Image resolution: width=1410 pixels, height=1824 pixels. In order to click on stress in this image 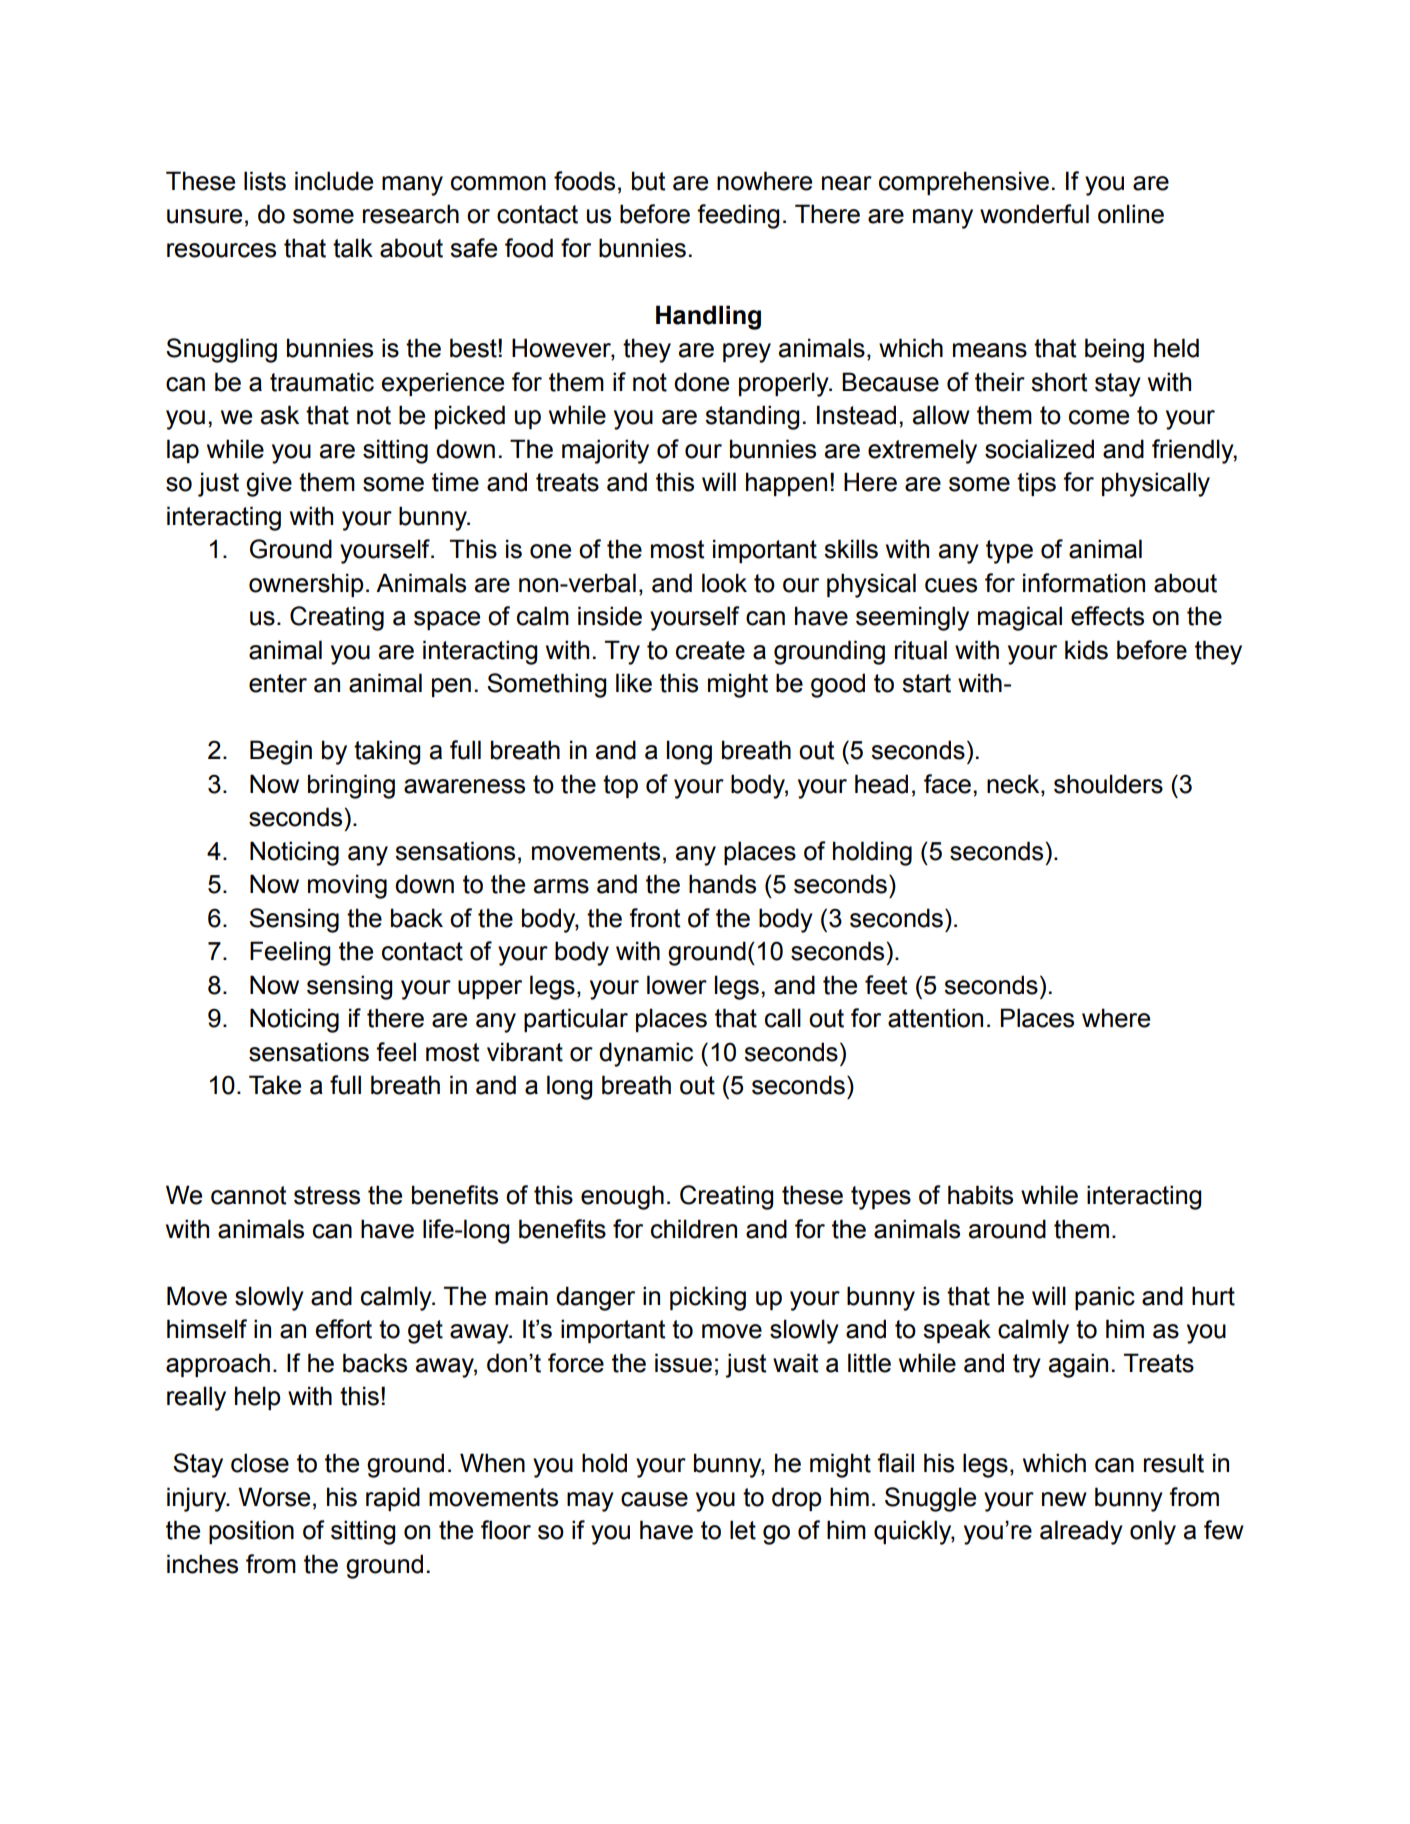, I will do `click(327, 1195)`.
